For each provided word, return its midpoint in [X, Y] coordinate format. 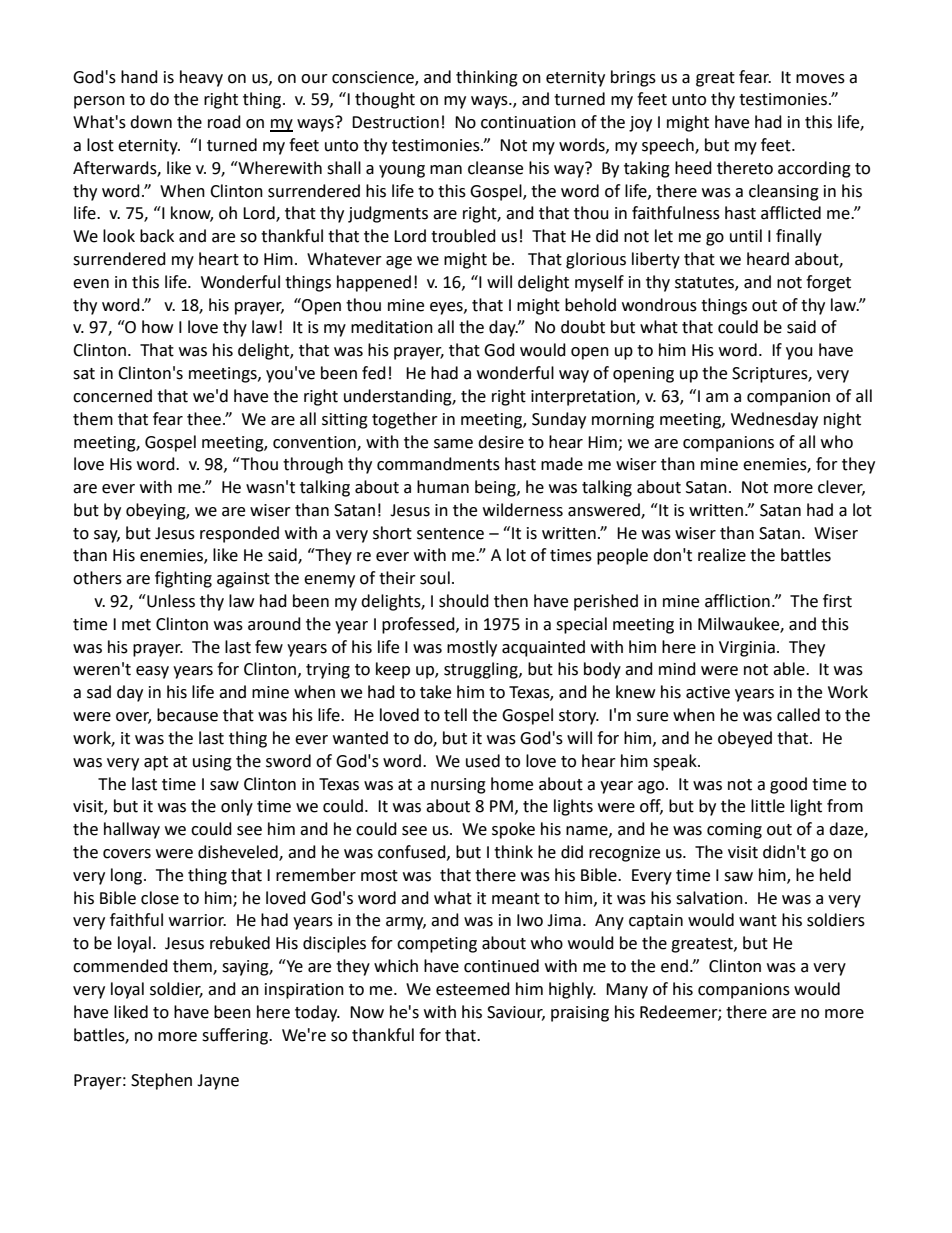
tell [455, 715]
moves [820, 79]
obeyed [745, 739]
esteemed [473, 989]
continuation [528, 122]
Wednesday [774, 420]
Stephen [161, 1081]
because [187, 715]
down [151, 122]
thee [204, 419]
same [453, 444]
